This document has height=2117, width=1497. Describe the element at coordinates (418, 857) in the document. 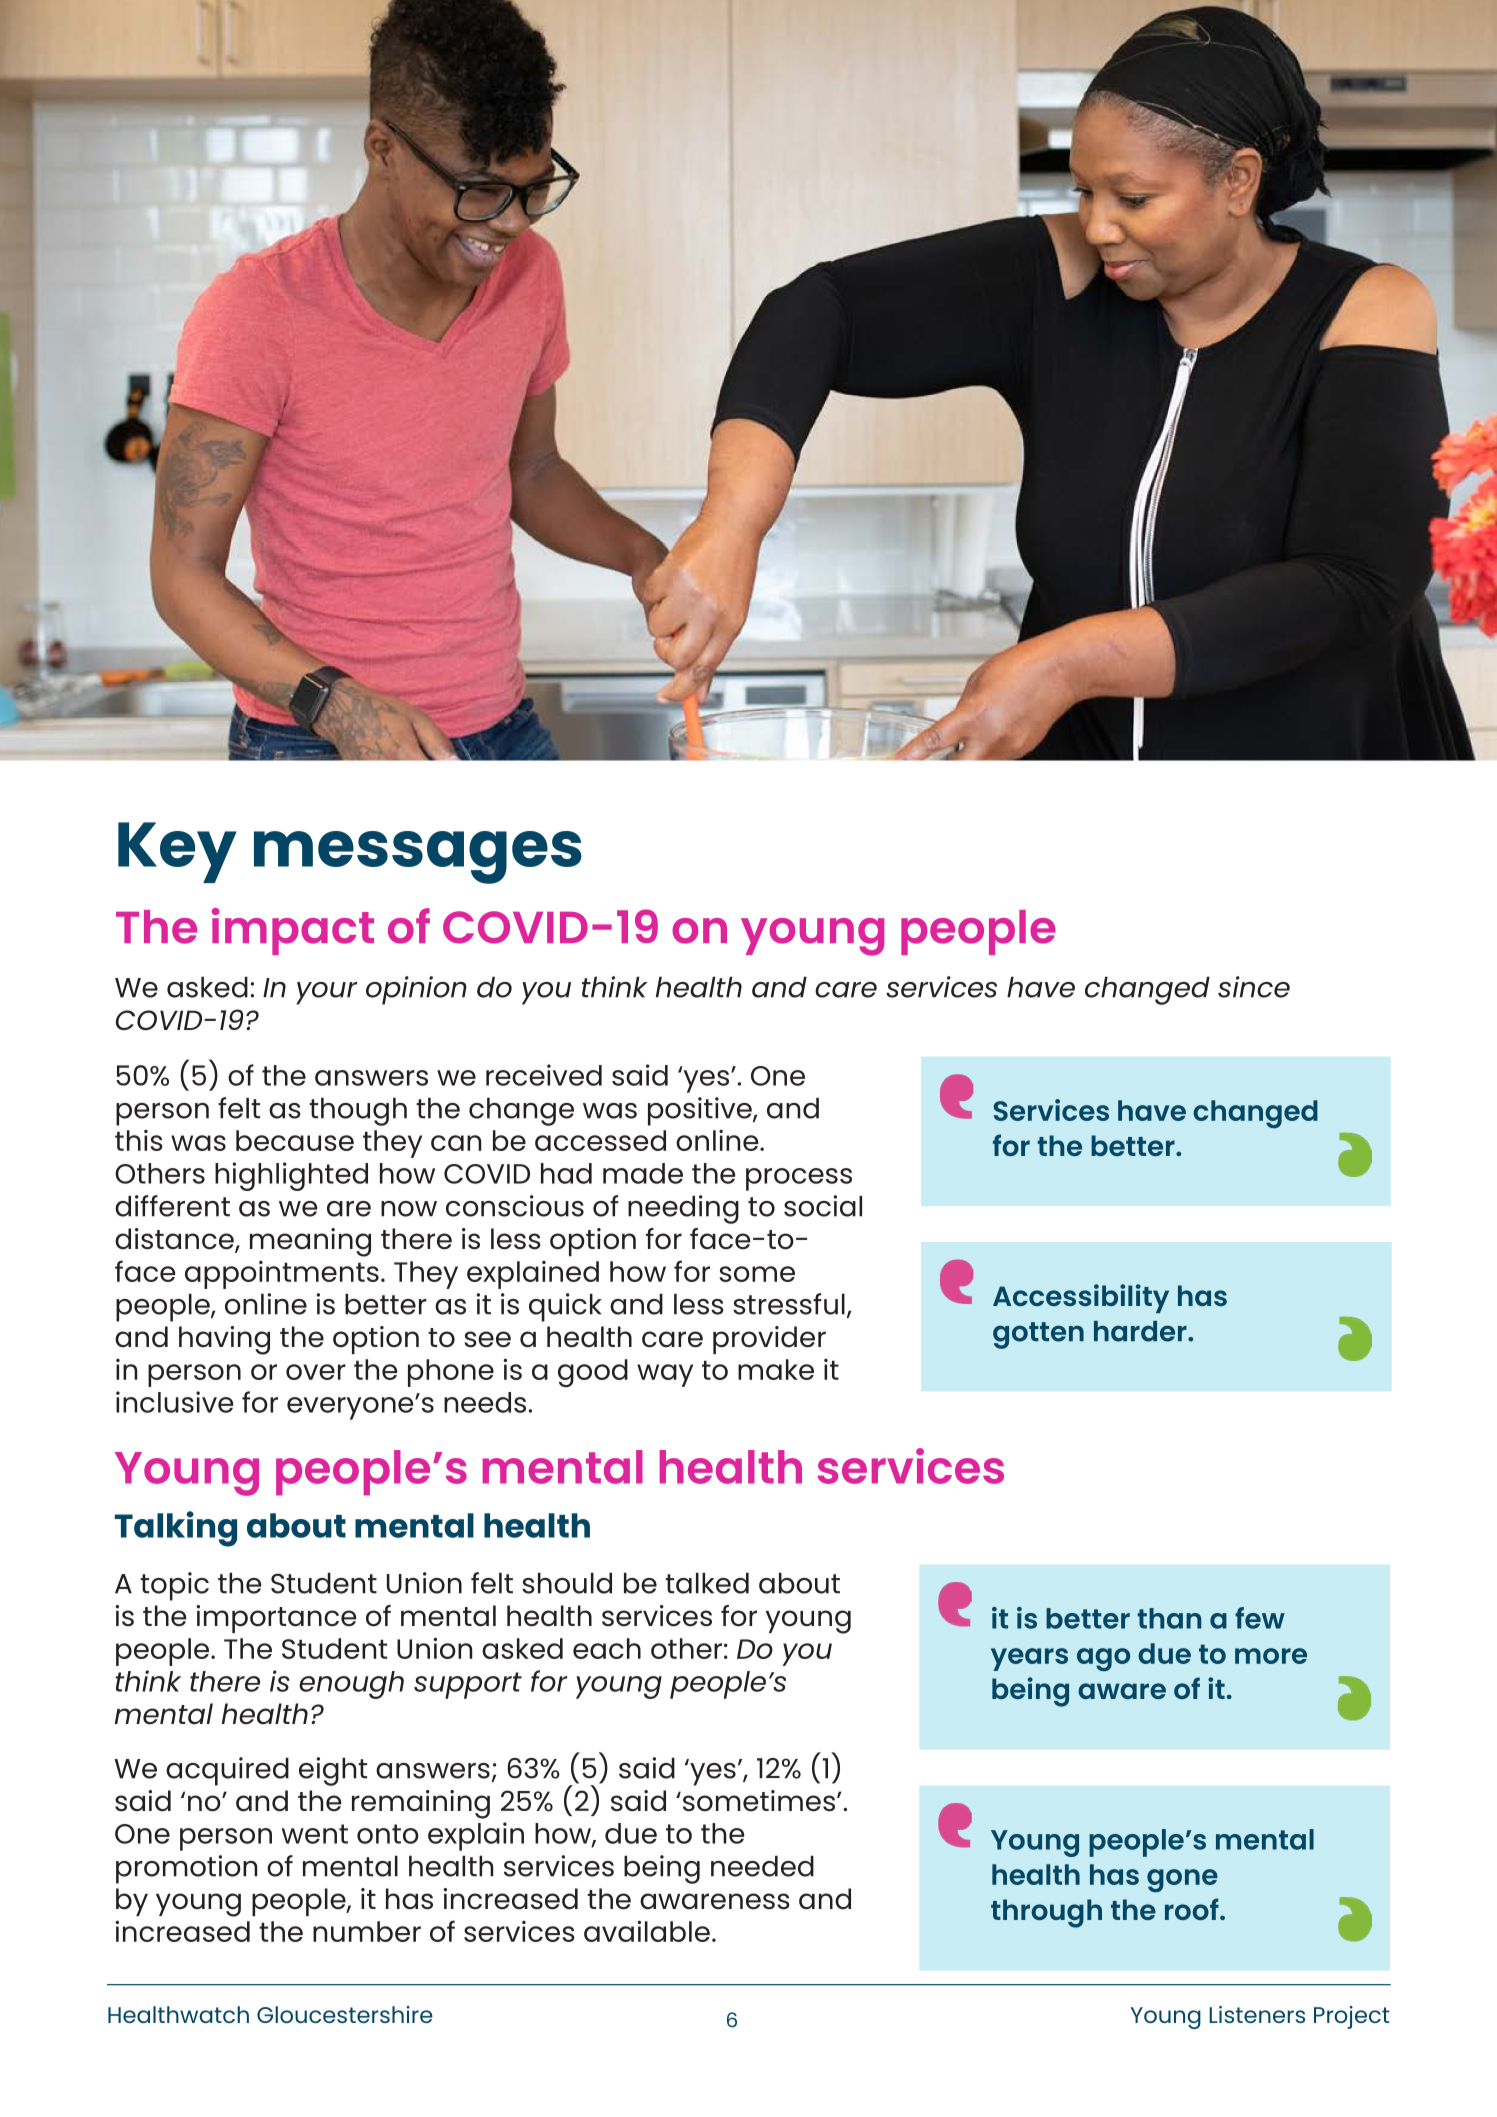

I see `messages` at that location.
